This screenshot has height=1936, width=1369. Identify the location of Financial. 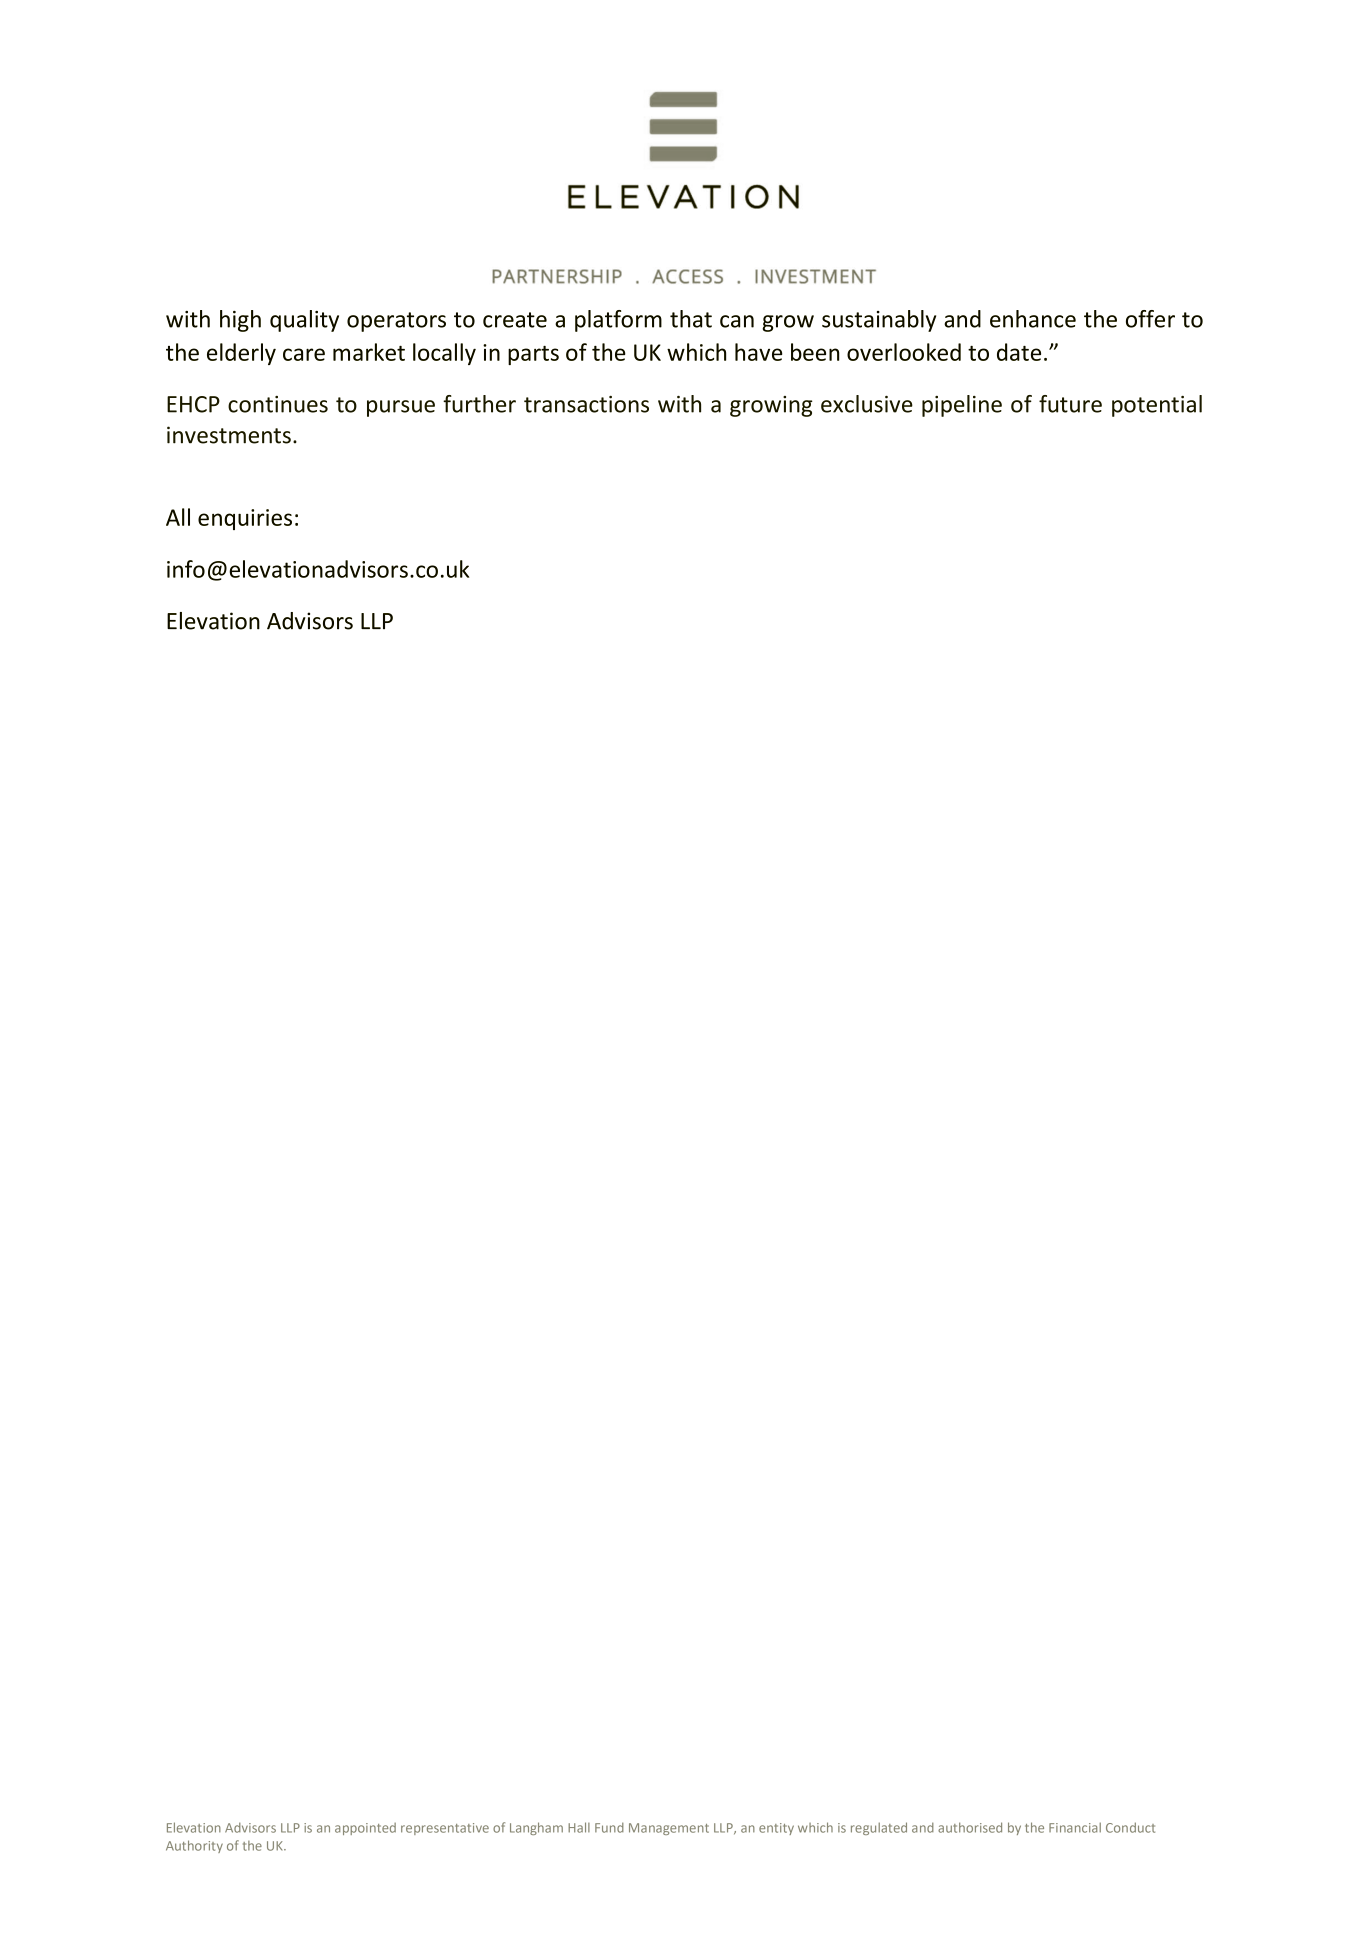
(1075, 1827).
